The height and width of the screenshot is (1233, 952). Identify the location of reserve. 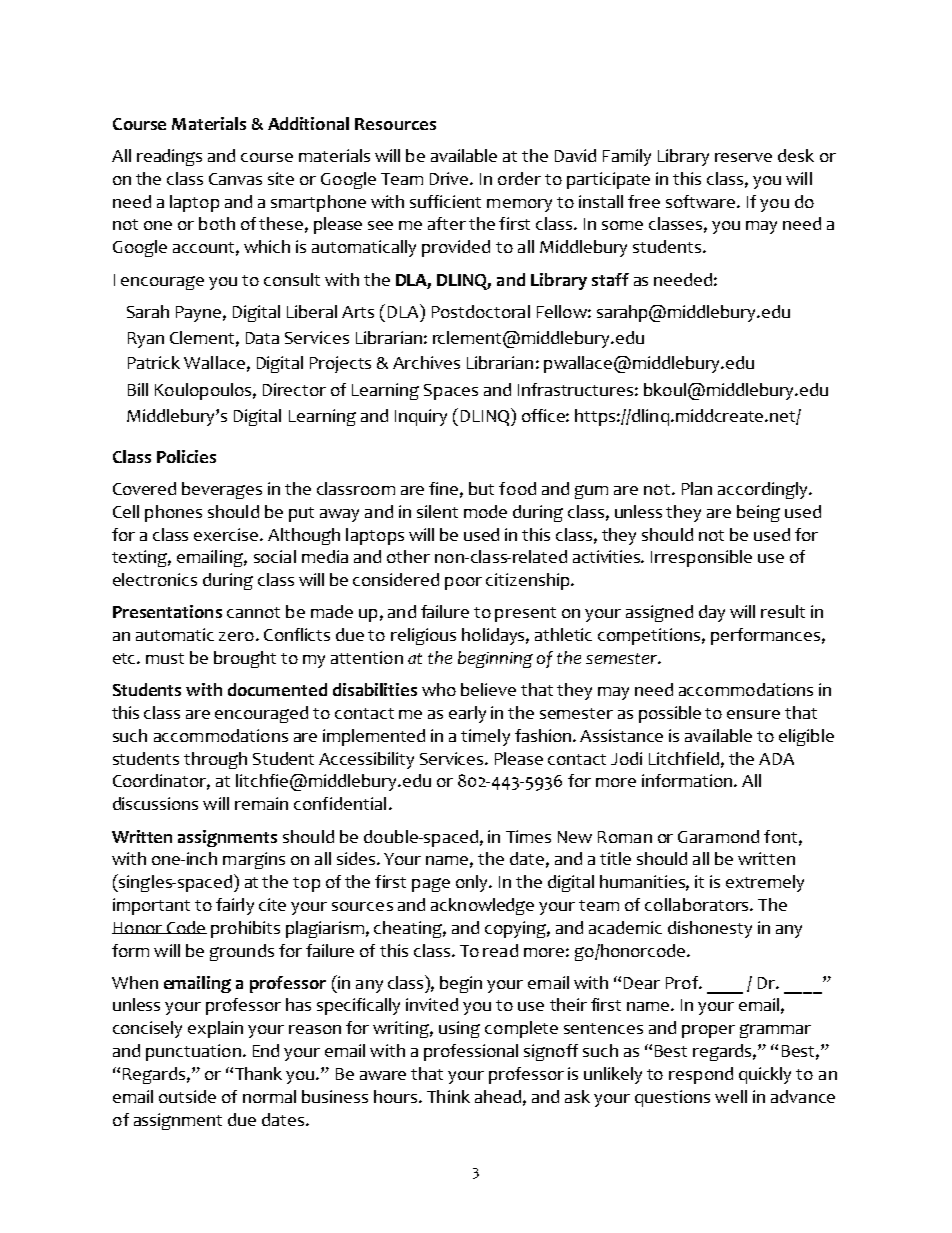
(743, 157).
